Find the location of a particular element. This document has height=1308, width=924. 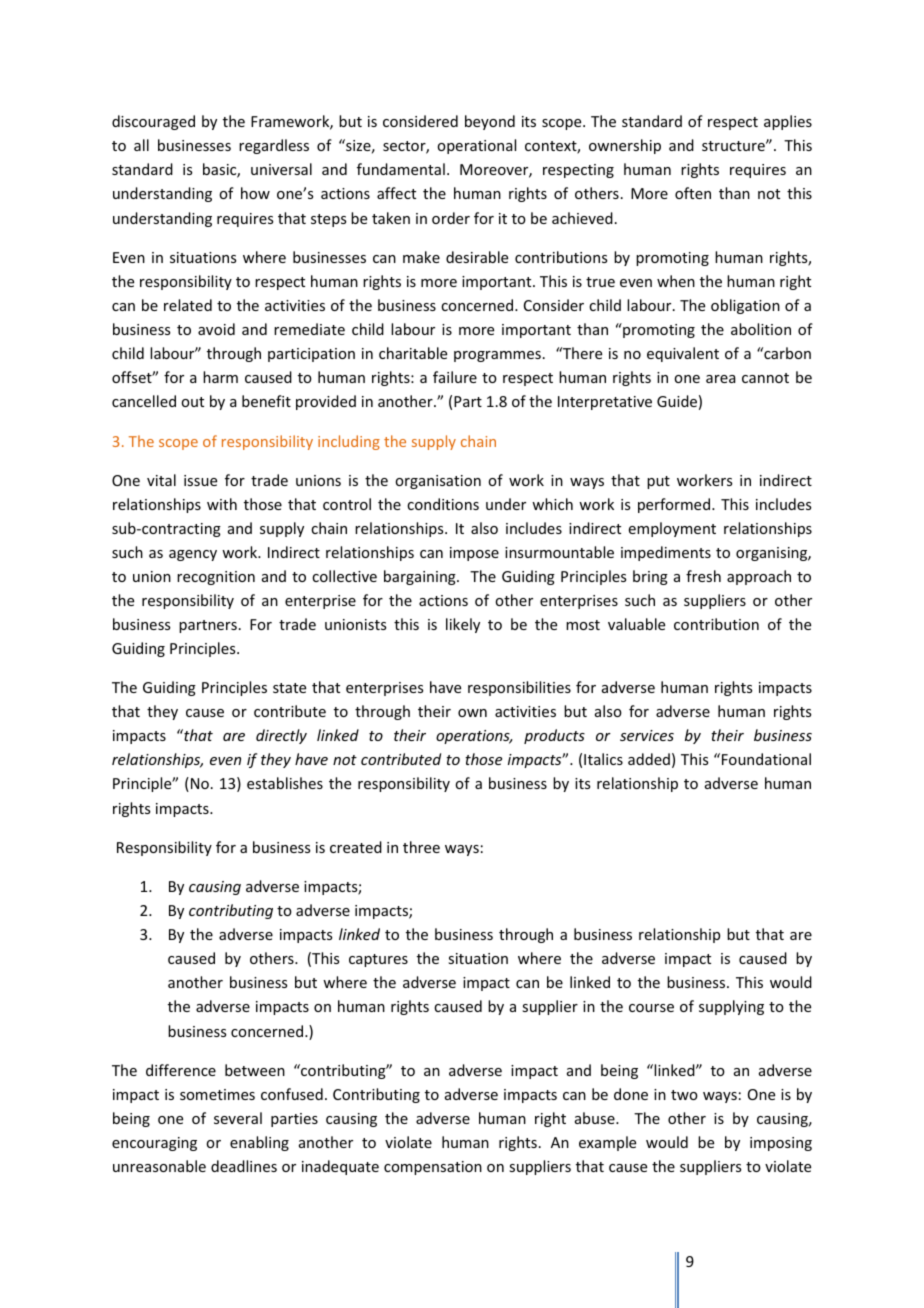

issue is located at coordinates (200, 480).
